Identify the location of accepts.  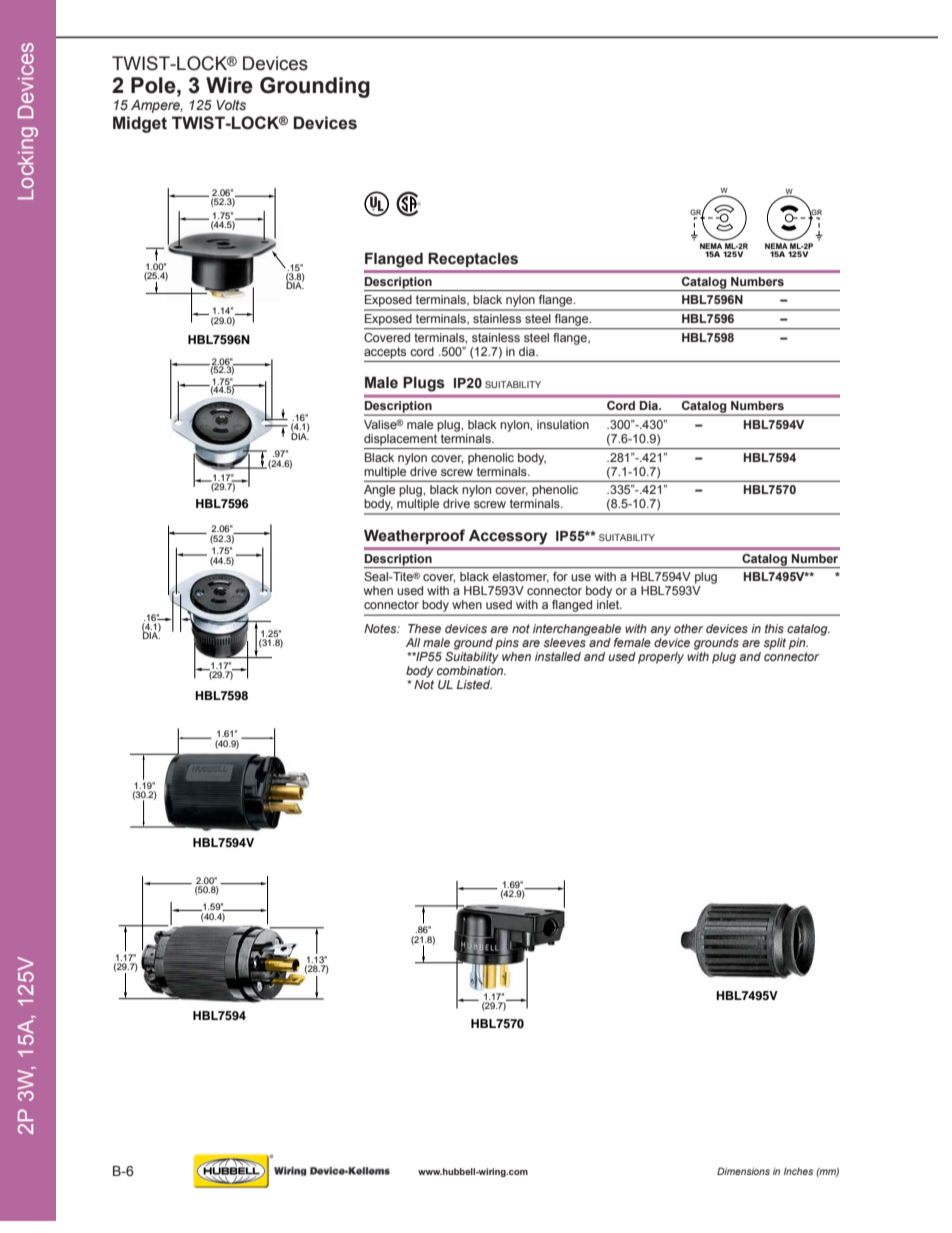
(385, 353).
